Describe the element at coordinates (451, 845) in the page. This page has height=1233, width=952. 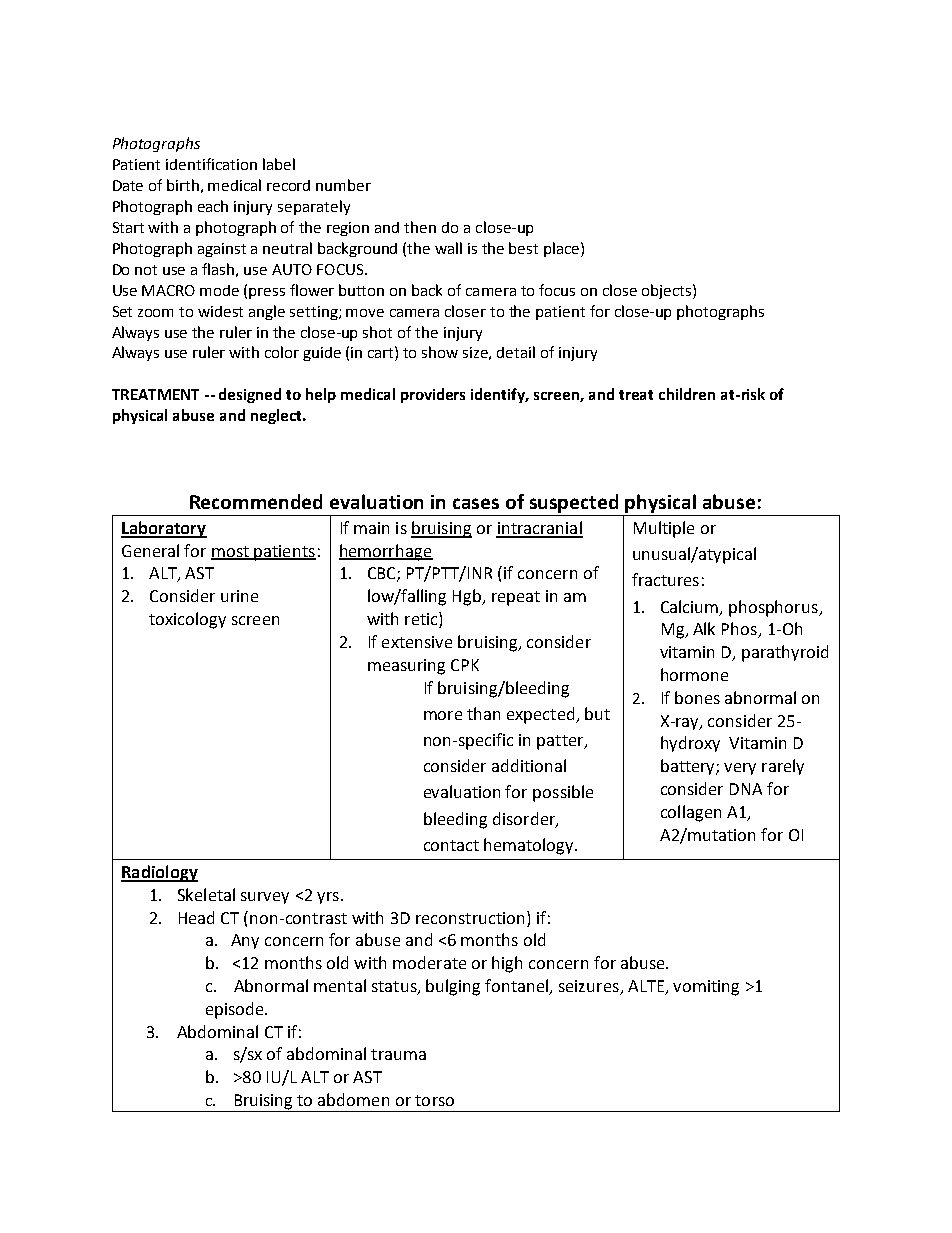
I see `contact` at that location.
